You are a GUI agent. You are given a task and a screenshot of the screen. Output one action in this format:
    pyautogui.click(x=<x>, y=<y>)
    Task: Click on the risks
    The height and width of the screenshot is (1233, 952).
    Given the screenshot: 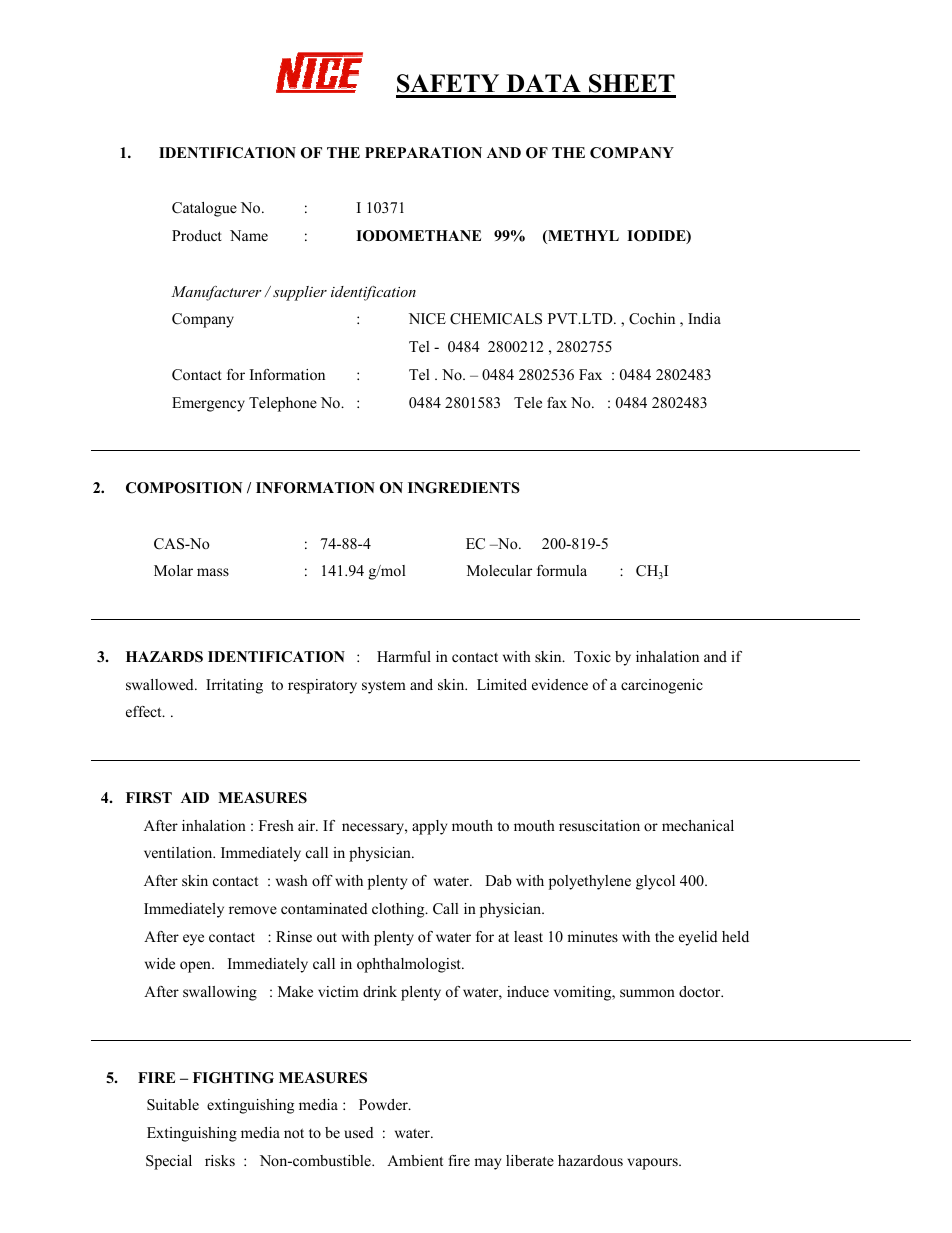 What is the action you would take?
    pyautogui.click(x=220, y=1160)
